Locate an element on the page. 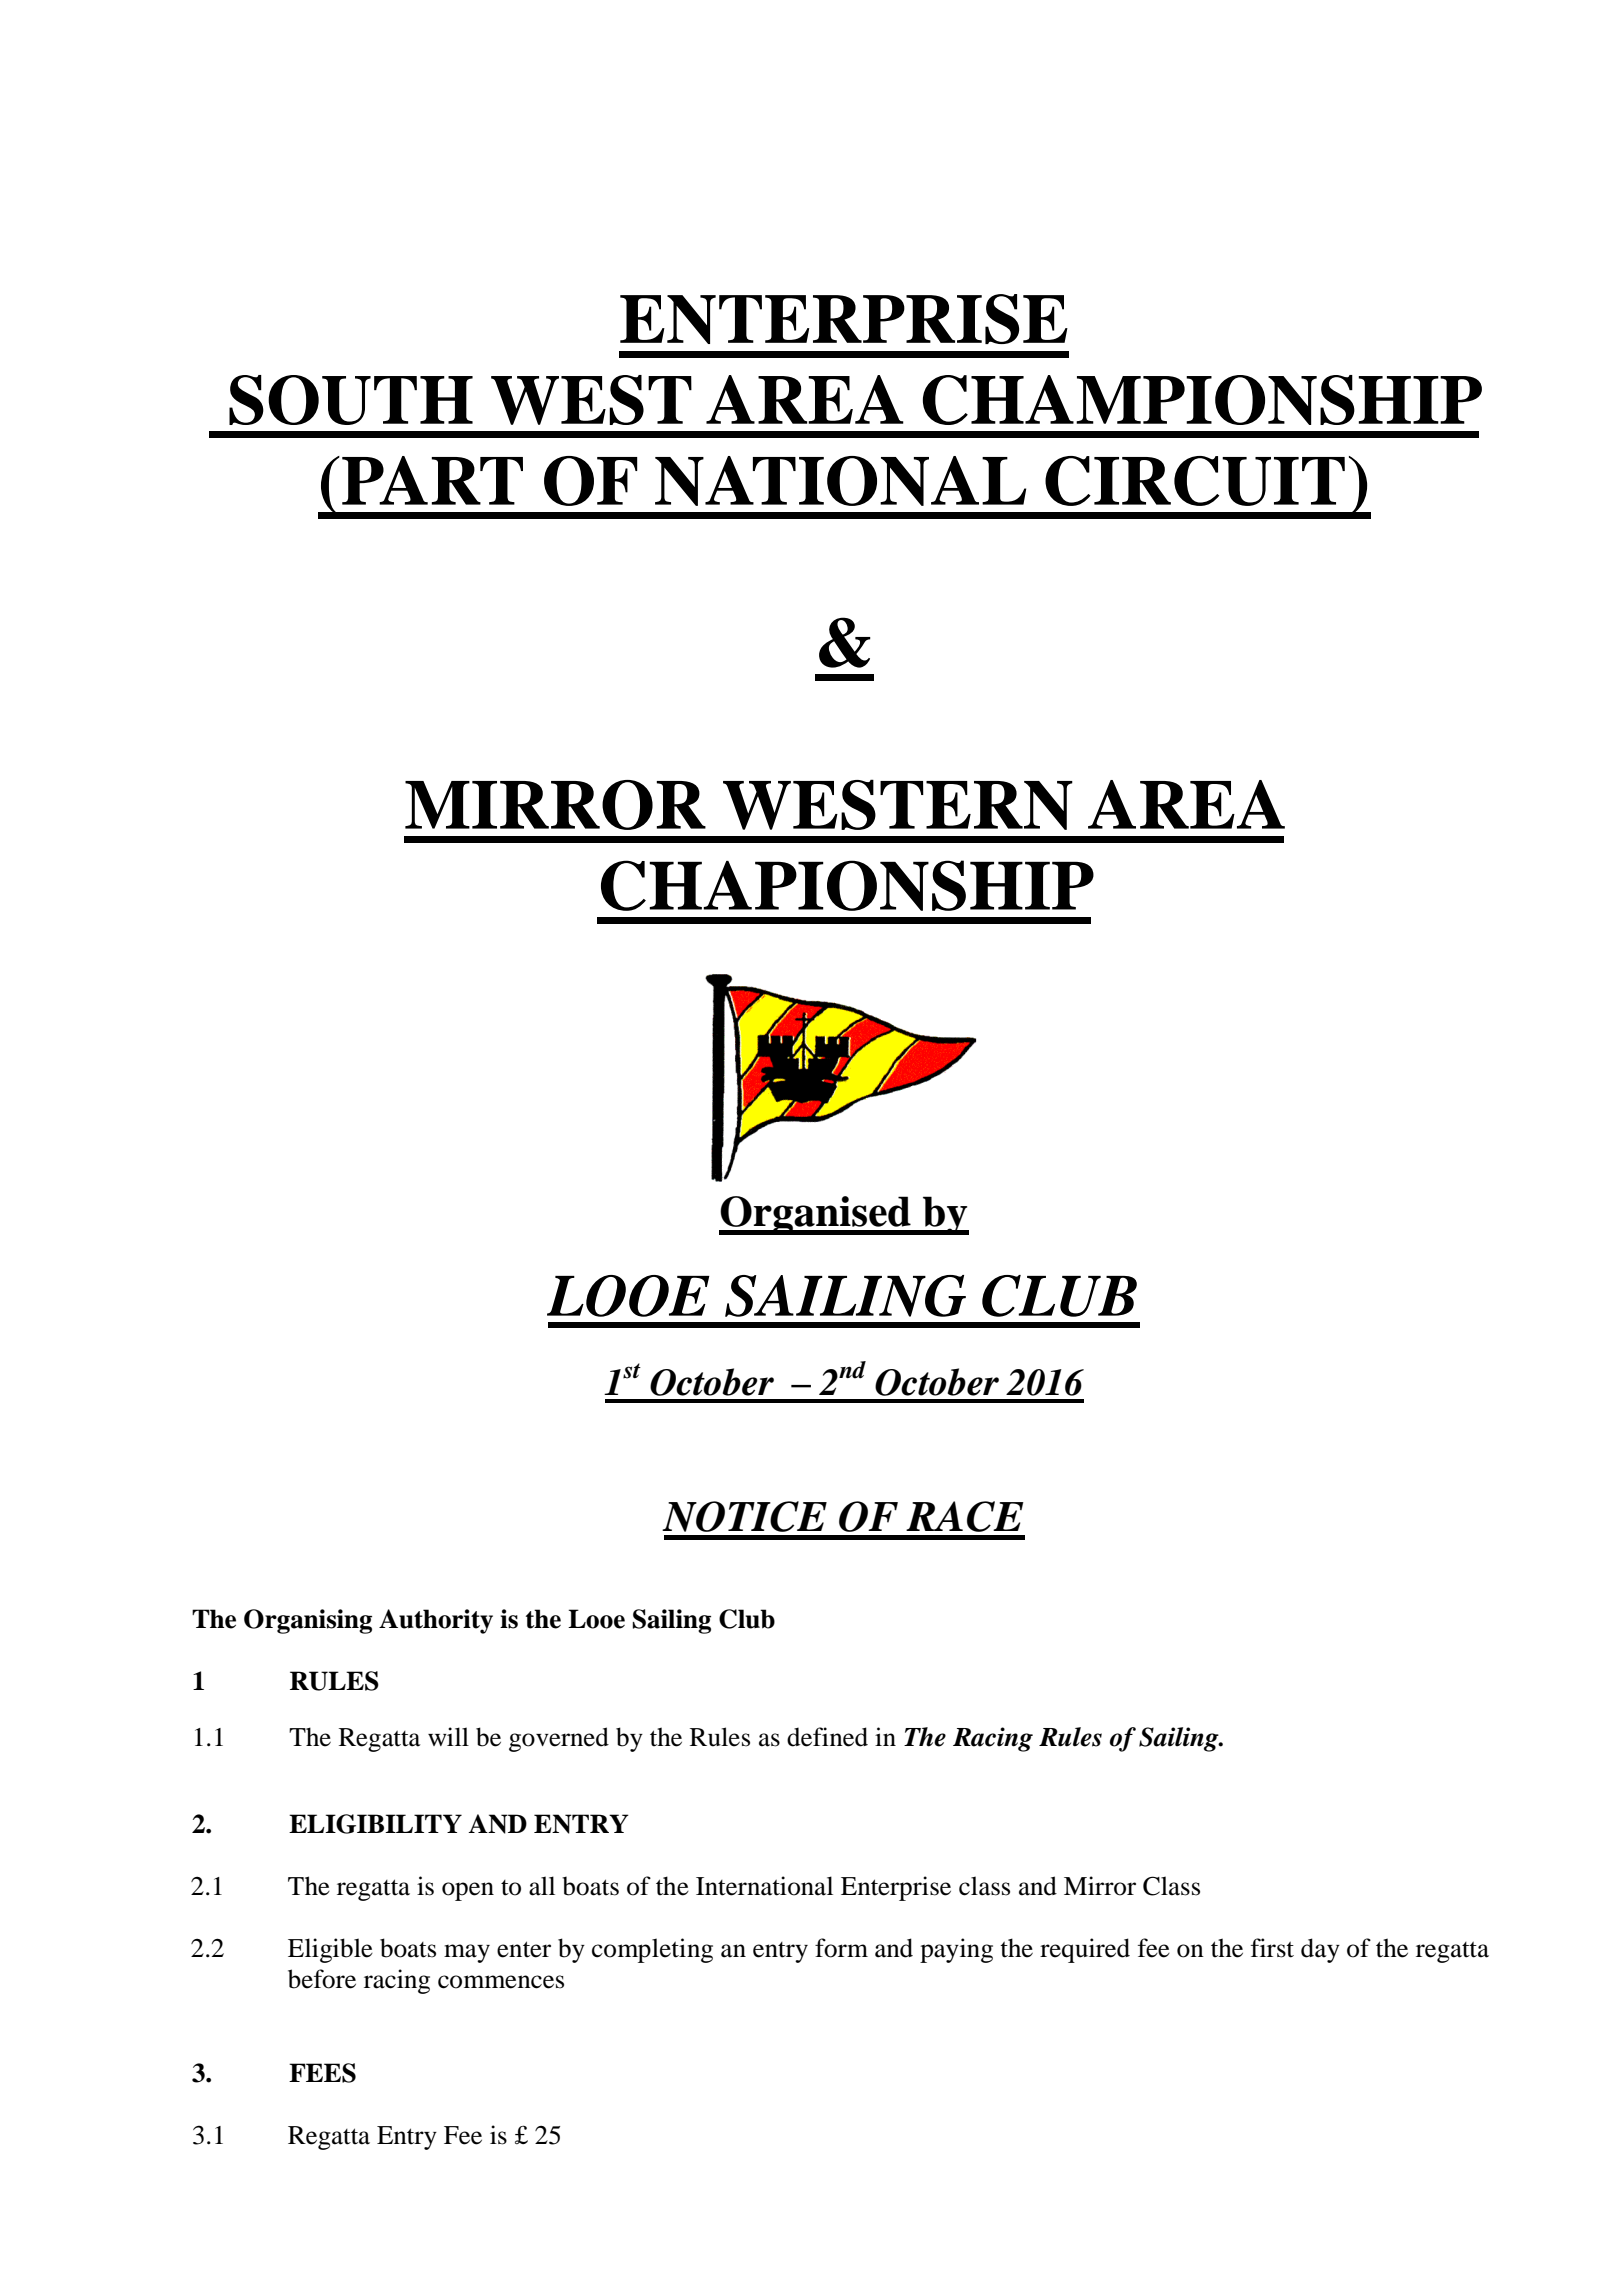  governed is located at coordinates (559, 1739).
